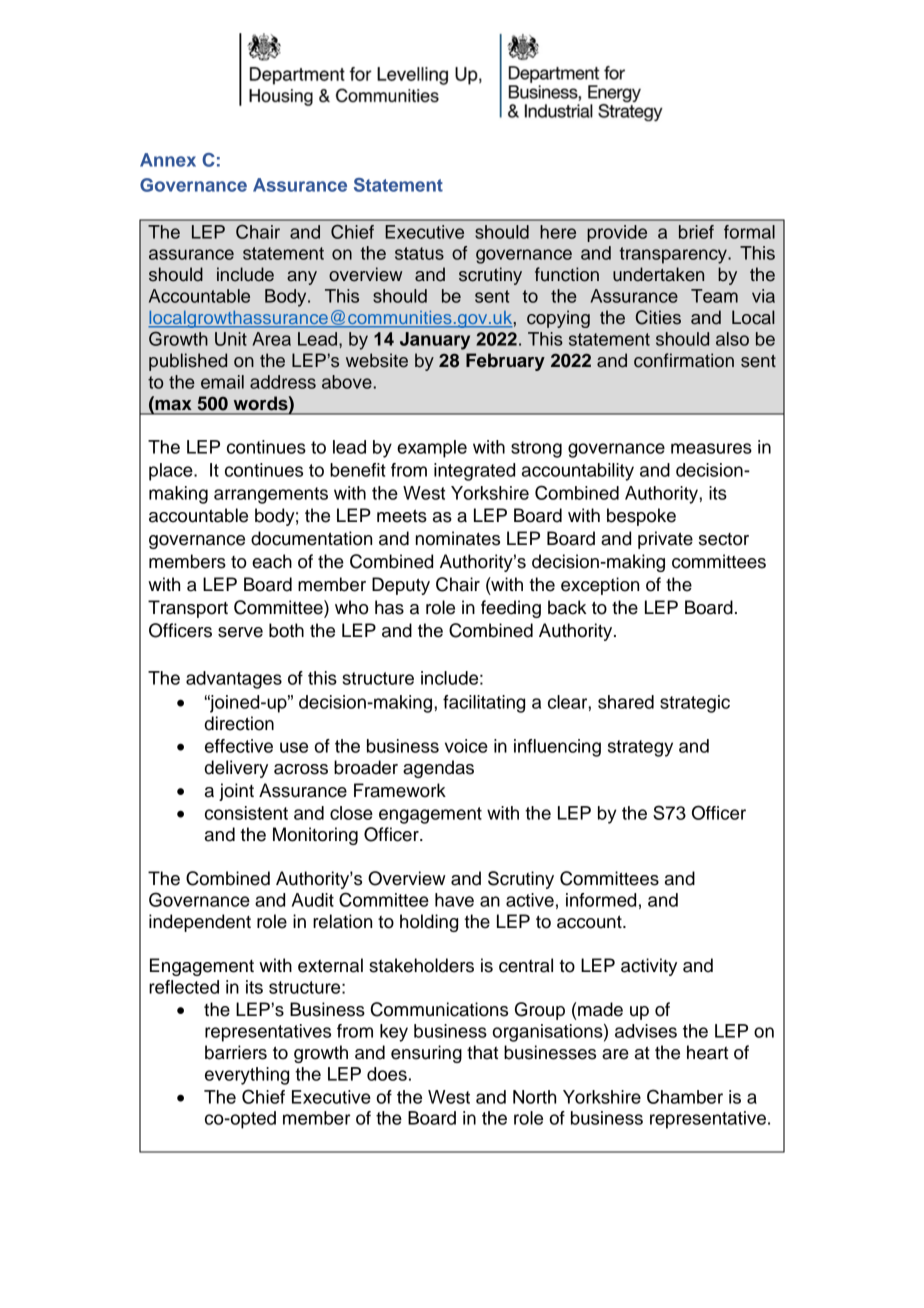  What do you see at coordinates (707, 1052) in the page?
I see `heart` at bounding box center [707, 1052].
